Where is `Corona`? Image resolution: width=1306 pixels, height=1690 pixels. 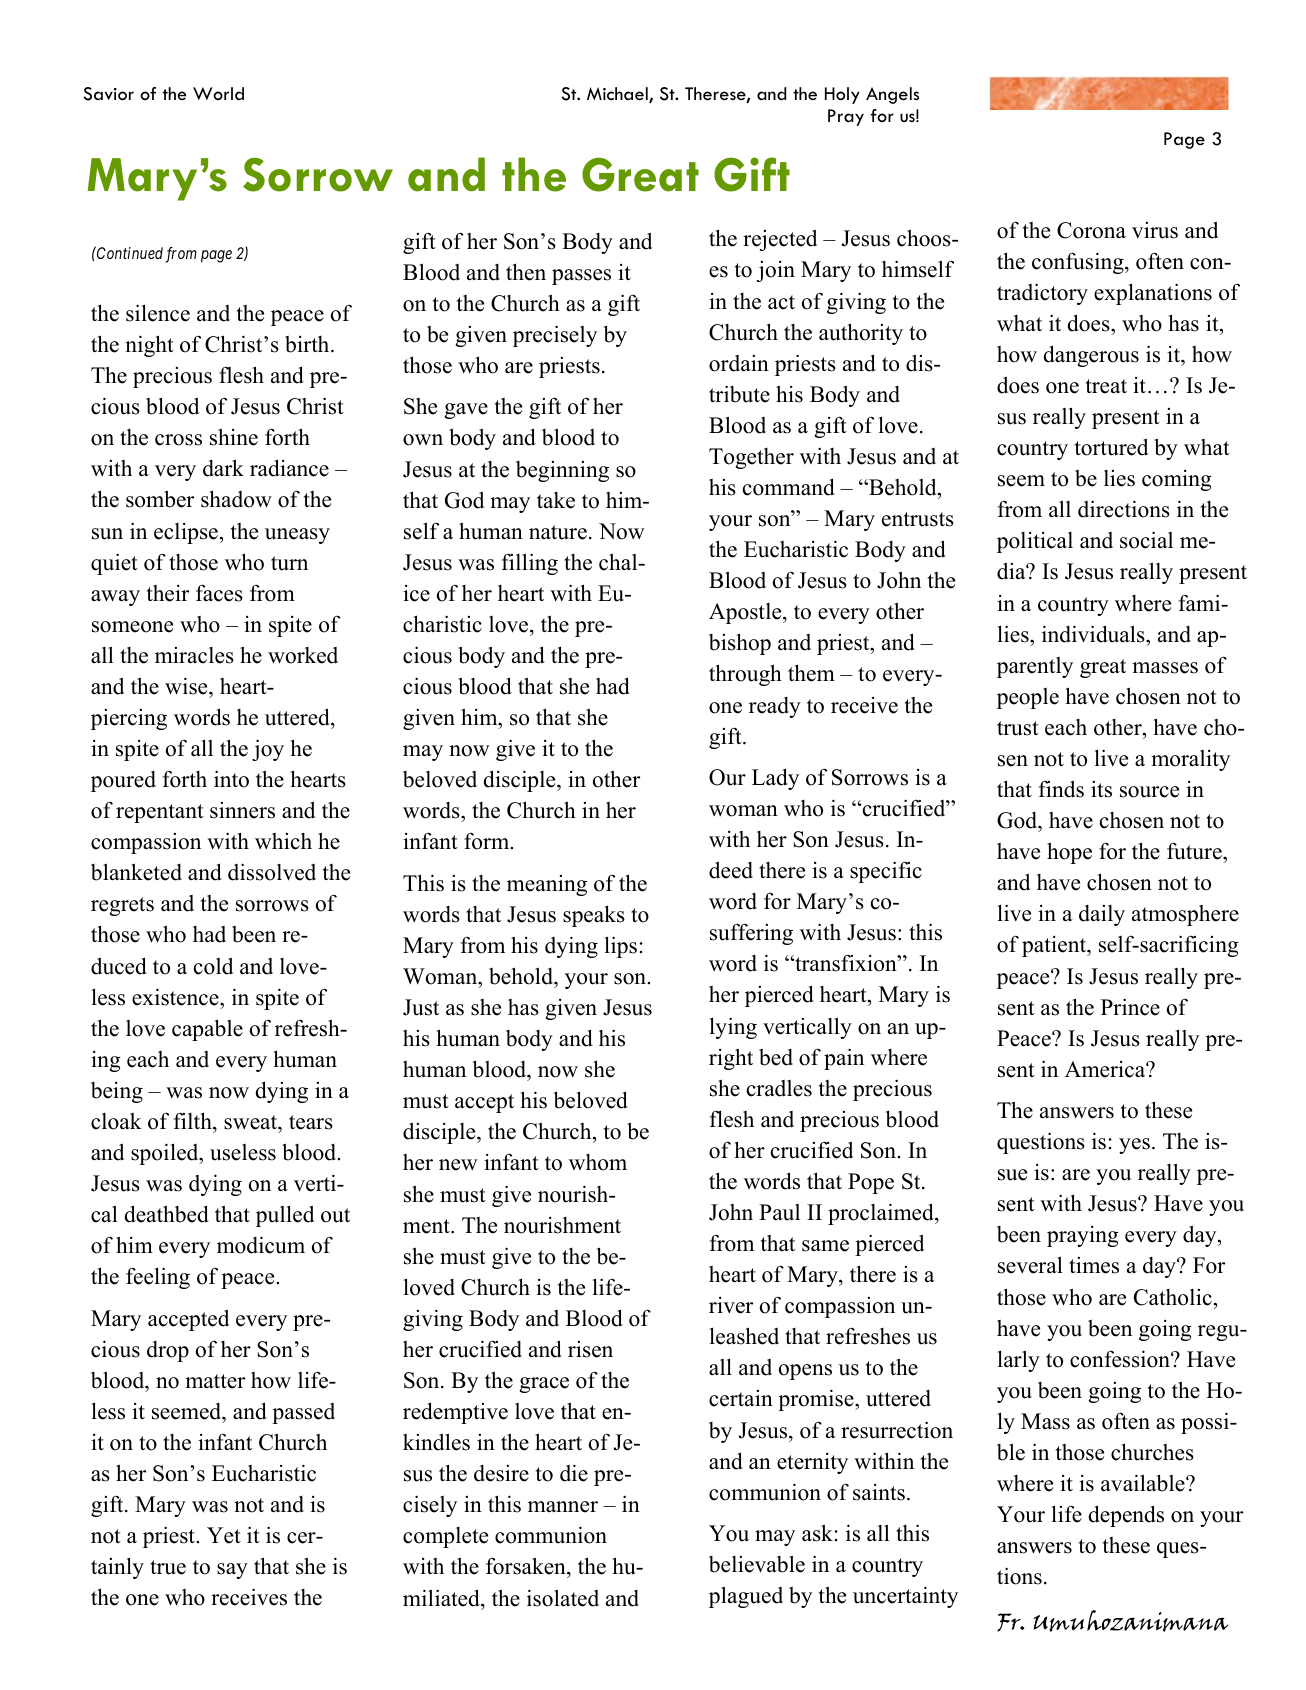 Corona is located at coordinates (1091, 230).
